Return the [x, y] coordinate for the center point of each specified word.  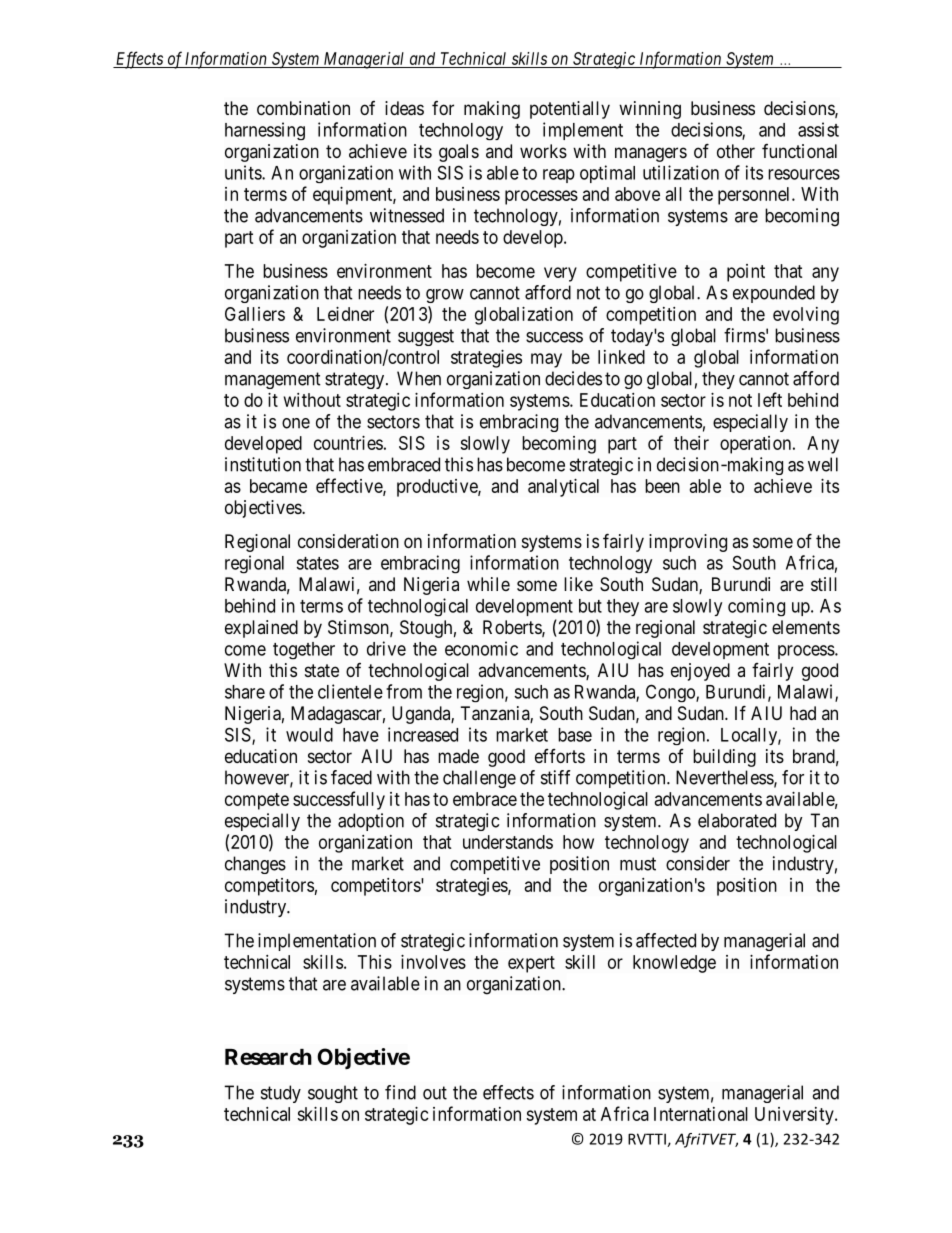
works [543, 151]
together [304, 650]
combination [303, 108]
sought [333, 1094]
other [736, 151]
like [578, 584]
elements [806, 627]
